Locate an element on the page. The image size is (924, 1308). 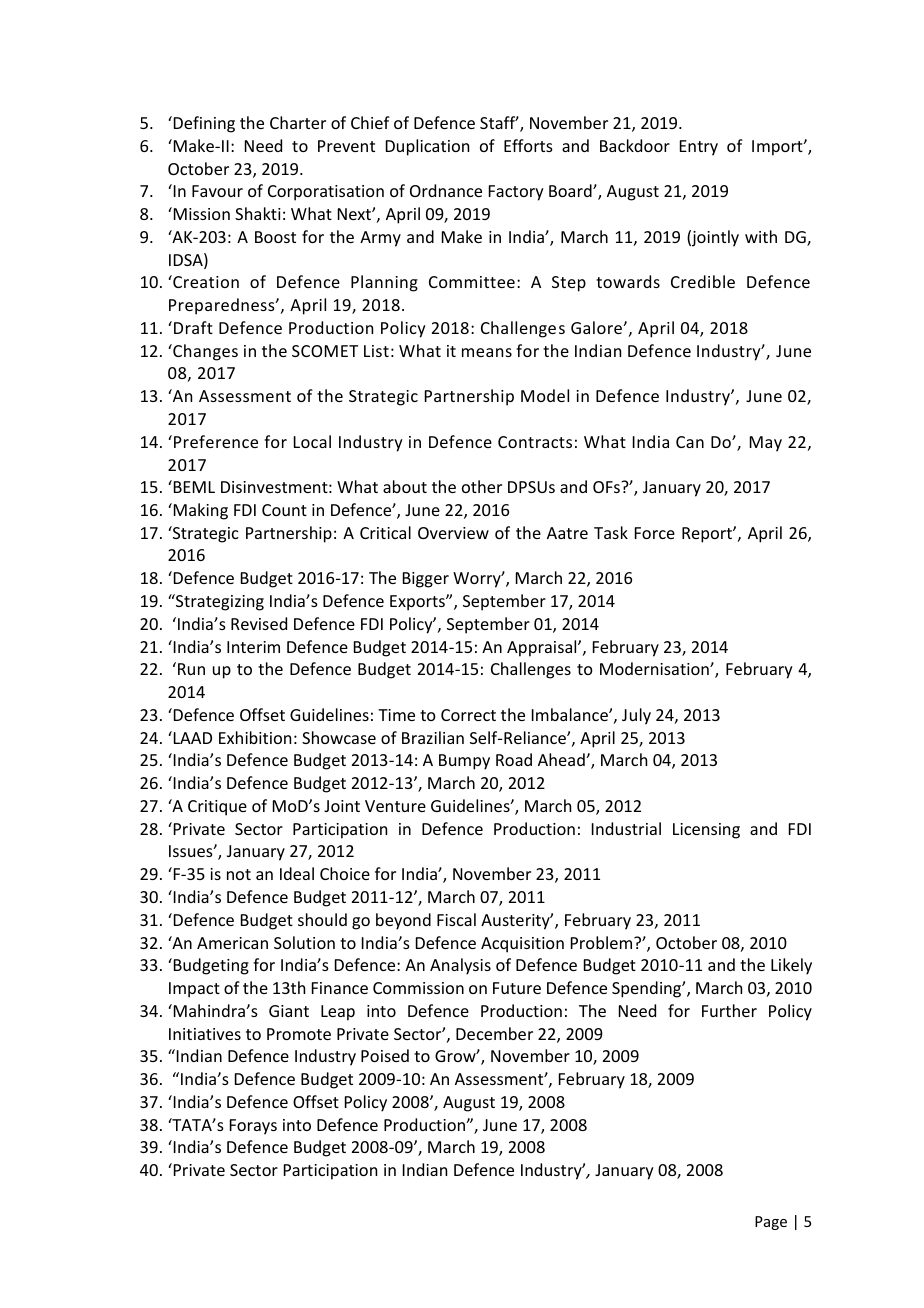
Forays is located at coordinates (253, 1127).
